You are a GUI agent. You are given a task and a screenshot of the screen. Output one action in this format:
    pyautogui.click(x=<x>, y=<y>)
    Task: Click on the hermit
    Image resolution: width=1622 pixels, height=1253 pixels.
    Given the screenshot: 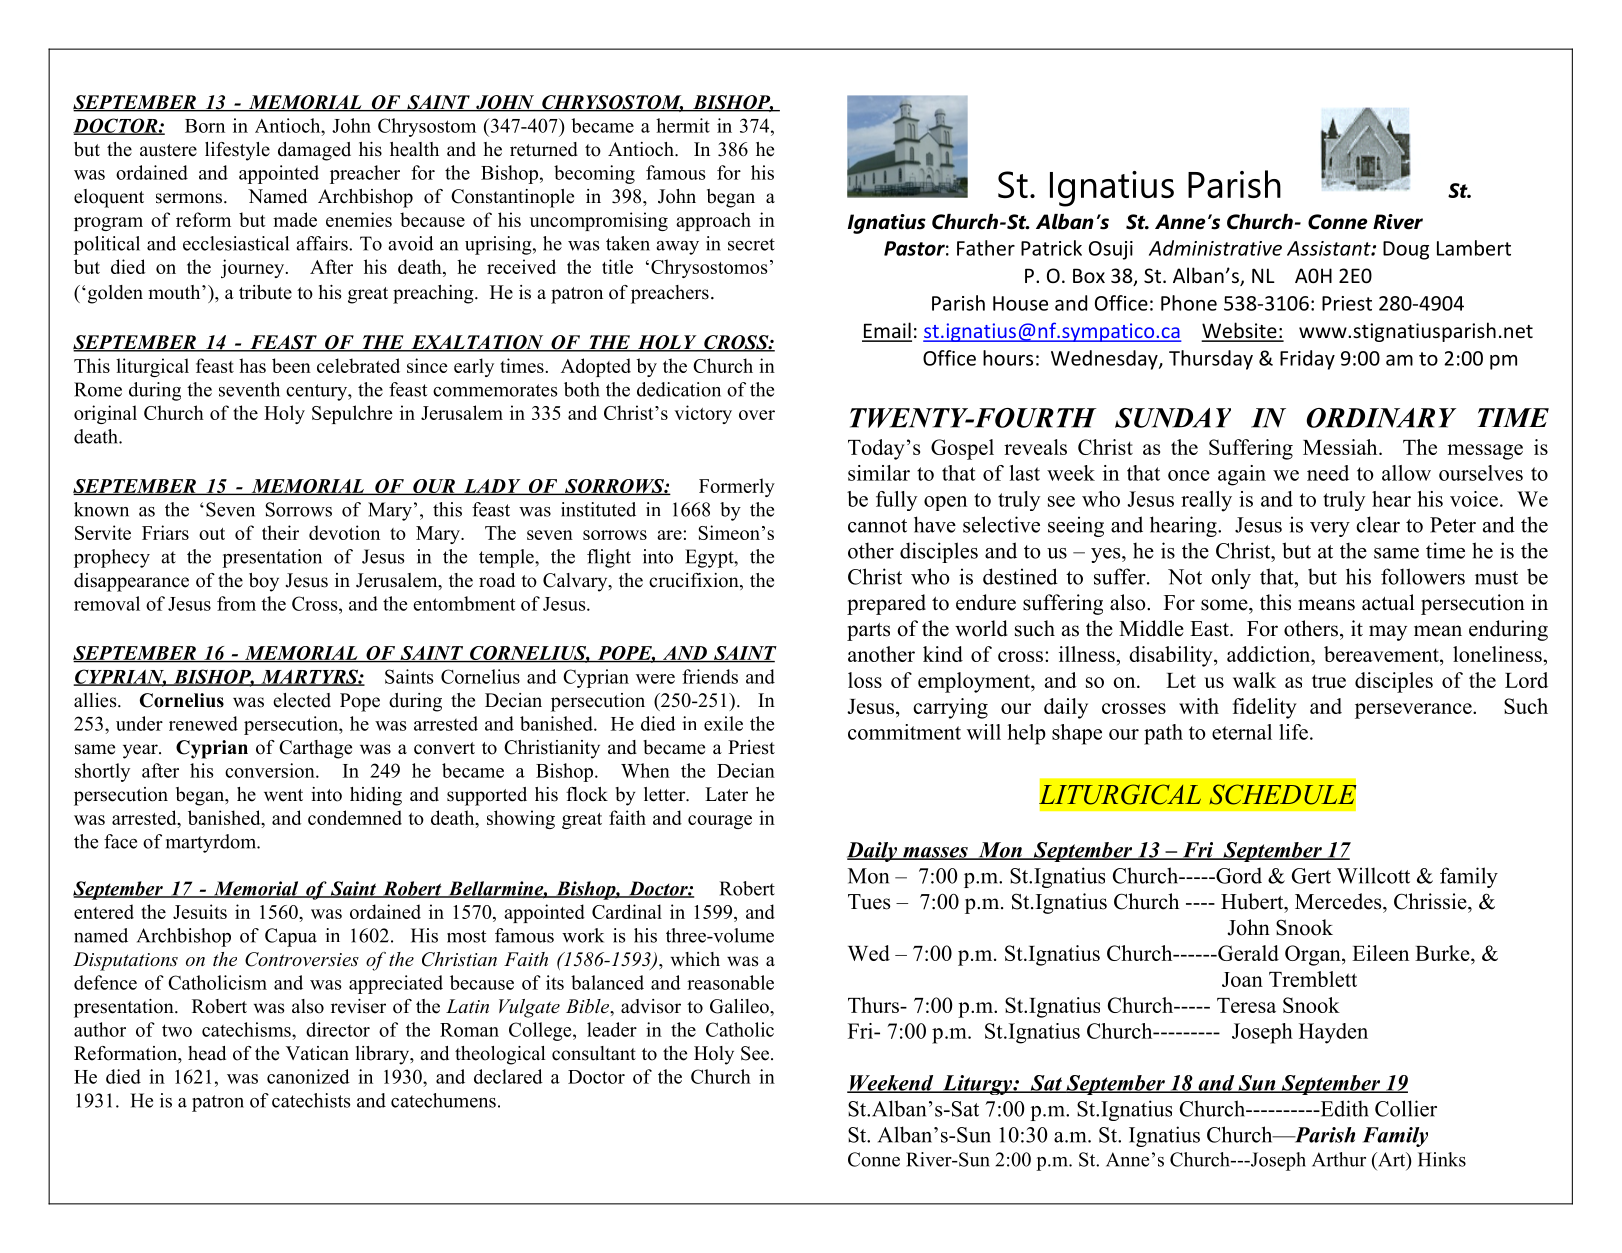 What is the action you would take?
    pyautogui.click(x=683, y=125)
